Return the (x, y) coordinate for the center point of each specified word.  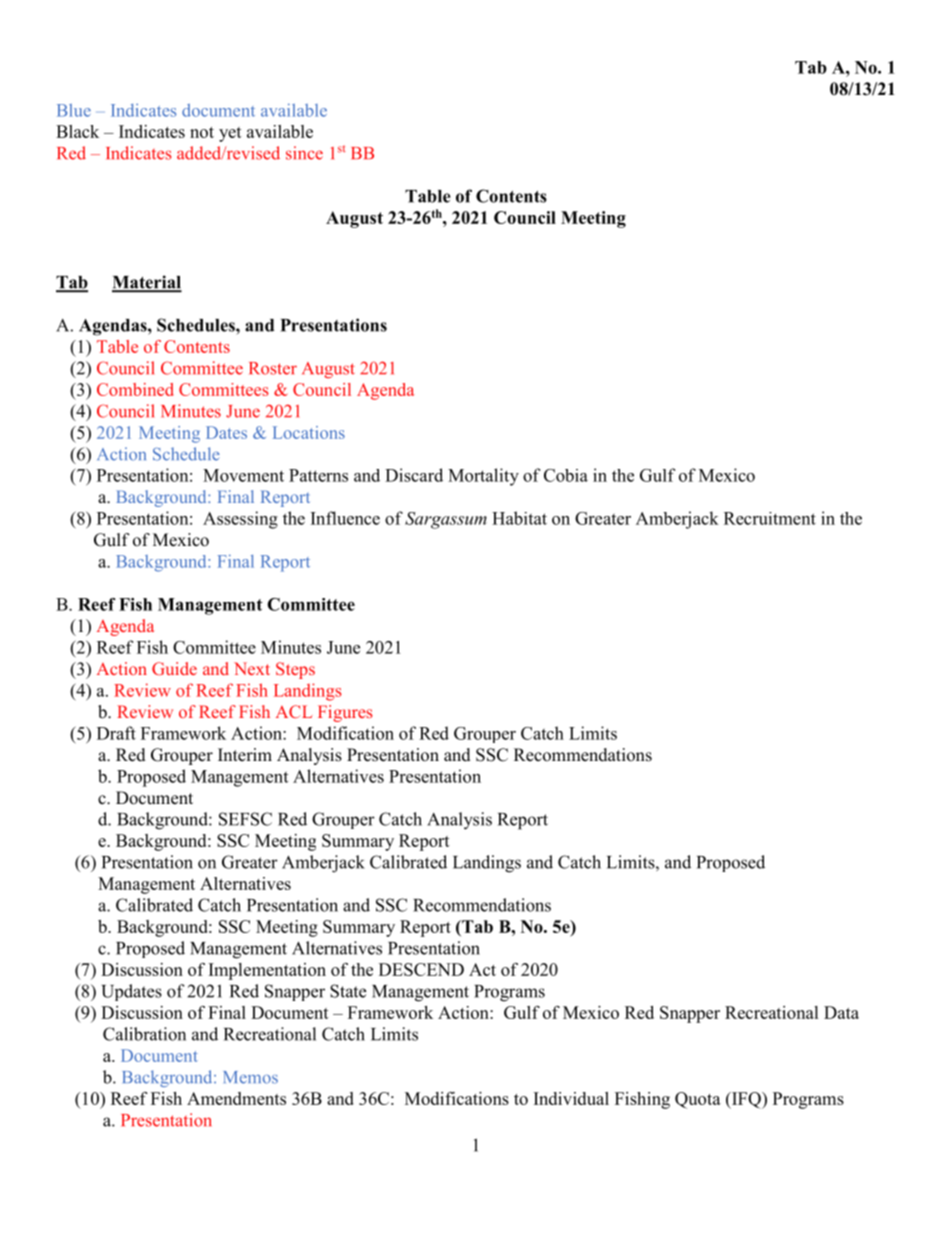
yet (230, 134)
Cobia (566, 475)
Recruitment (770, 518)
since (304, 153)
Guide (174, 668)
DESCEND (421, 969)
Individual (571, 1098)
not (202, 132)
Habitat (519, 518)
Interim (245, 755)
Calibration (144, 1034)
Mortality (483, 477)
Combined (135, 389)
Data (841, 1012)
